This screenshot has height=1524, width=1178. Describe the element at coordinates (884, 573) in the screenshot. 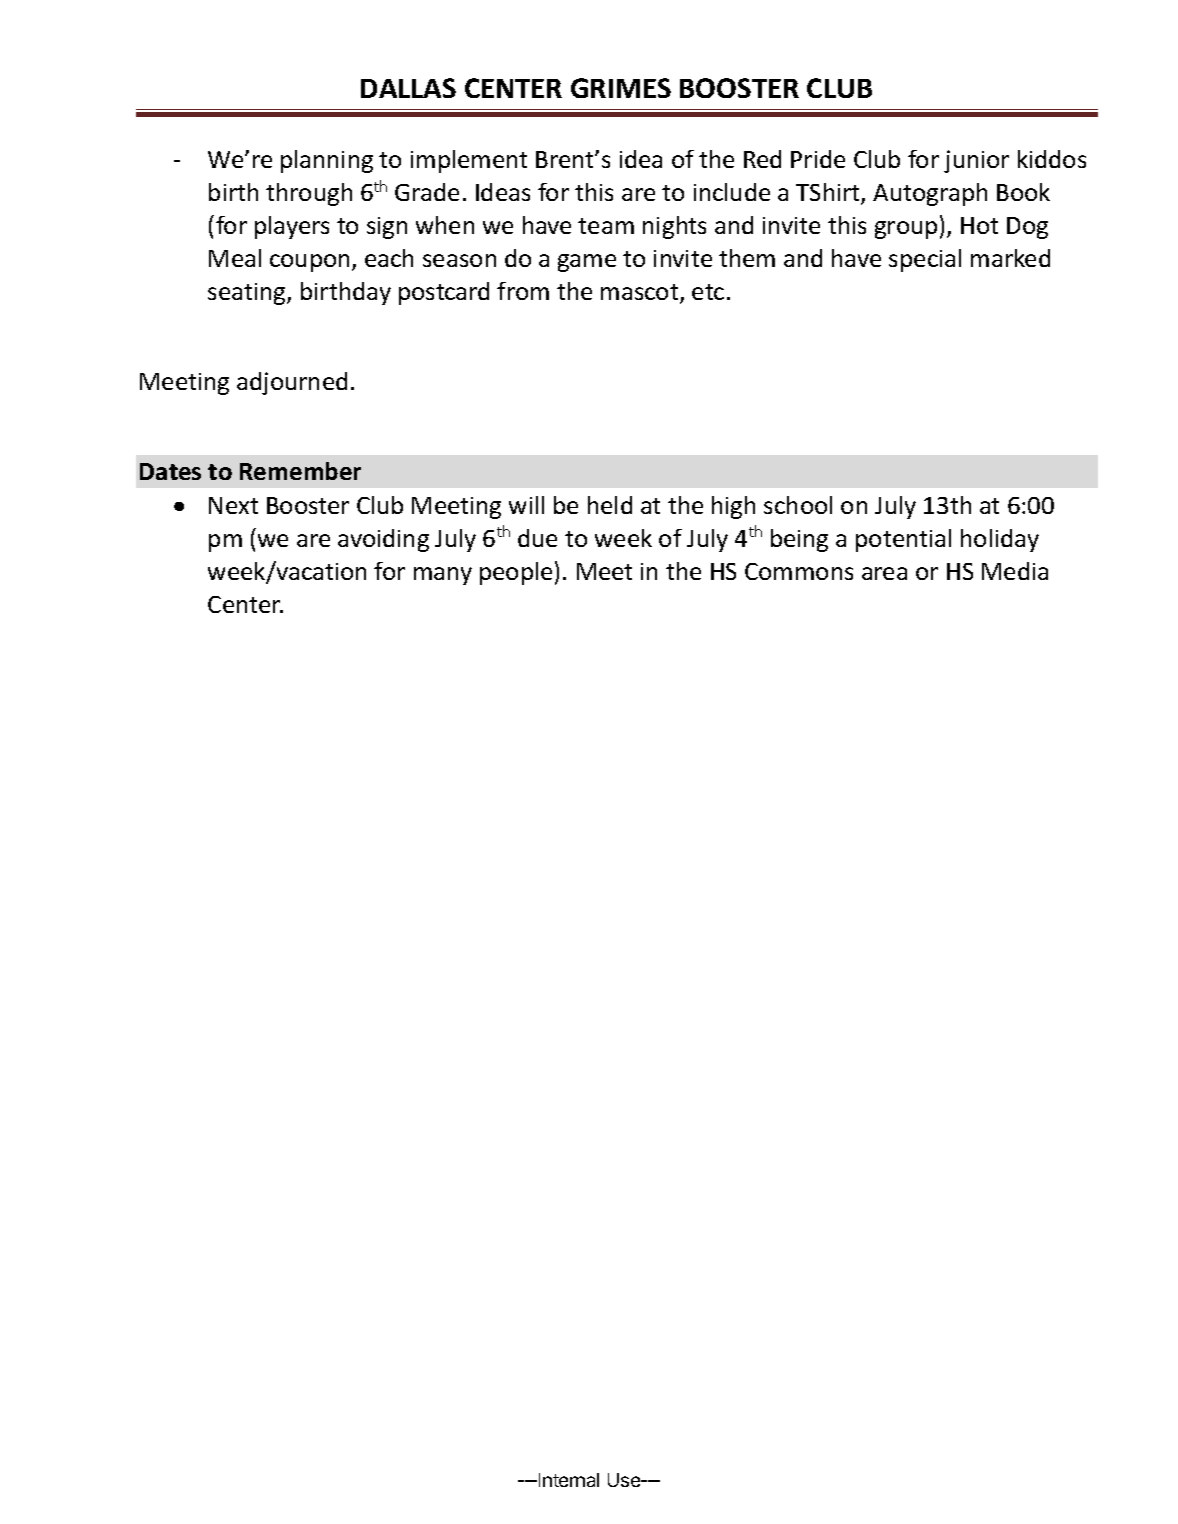

I see `area` at that location.
